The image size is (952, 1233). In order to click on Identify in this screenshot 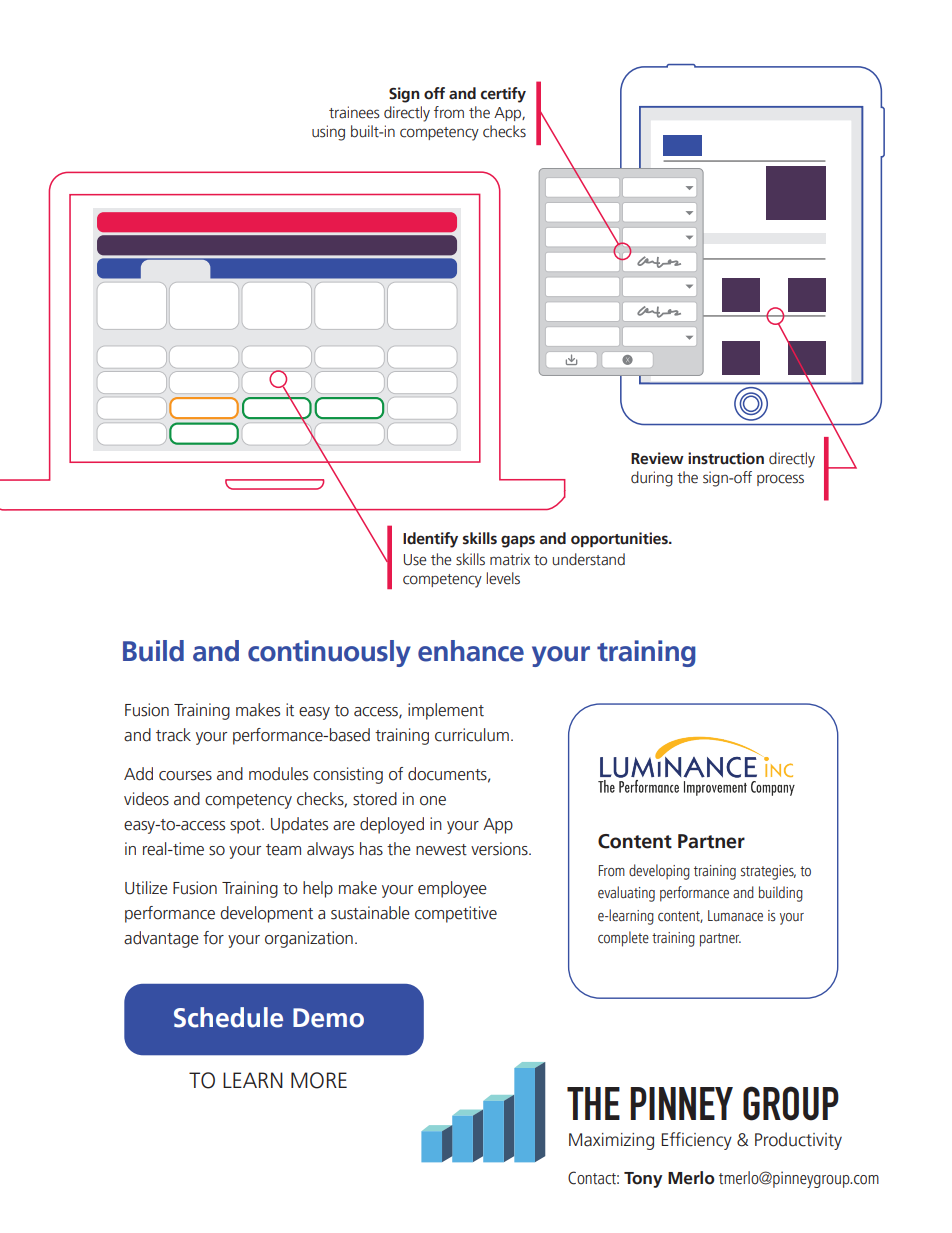, I will do `click(430, 540)`.
